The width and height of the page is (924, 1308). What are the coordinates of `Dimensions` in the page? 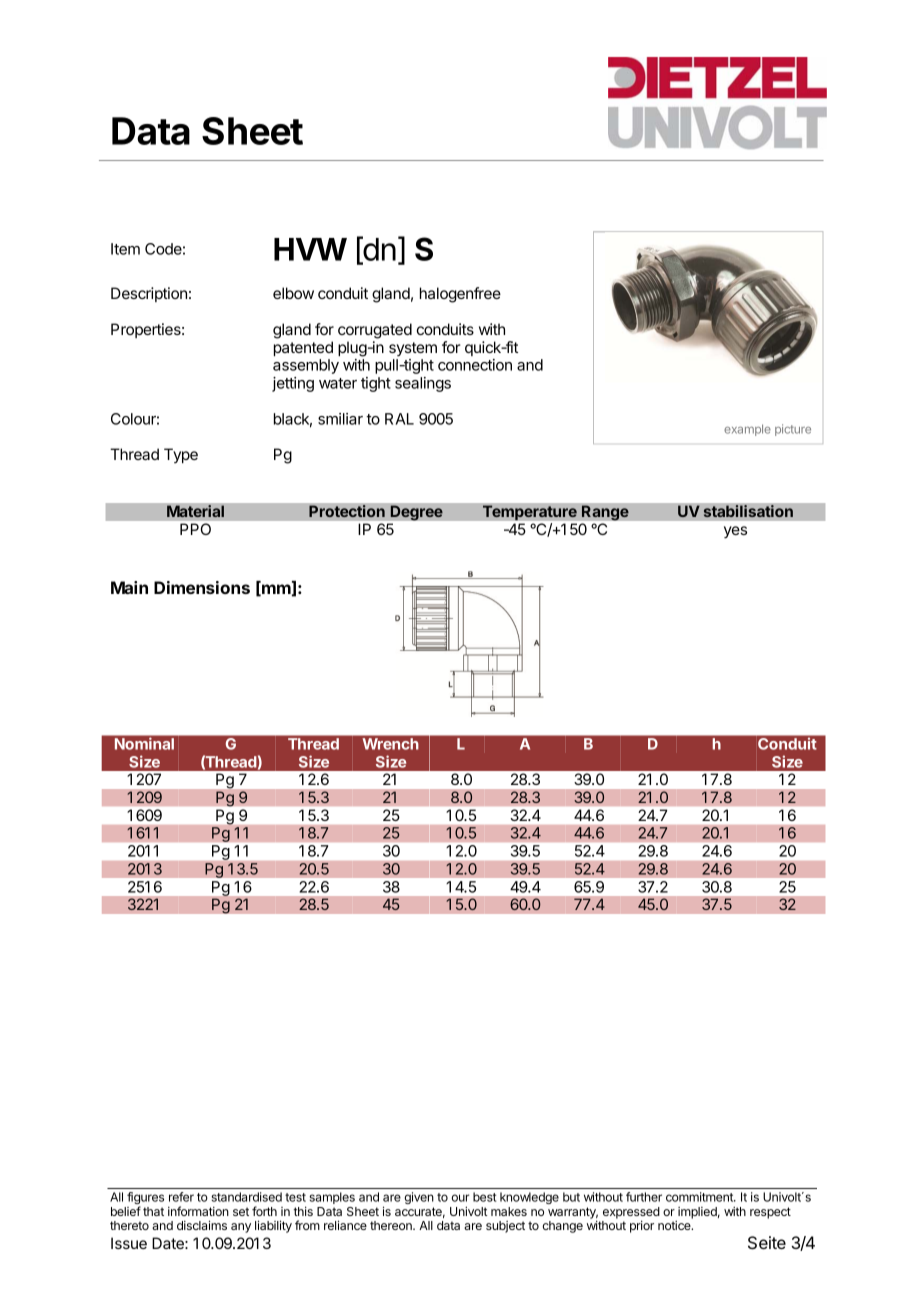 It's located at (202, 587).
